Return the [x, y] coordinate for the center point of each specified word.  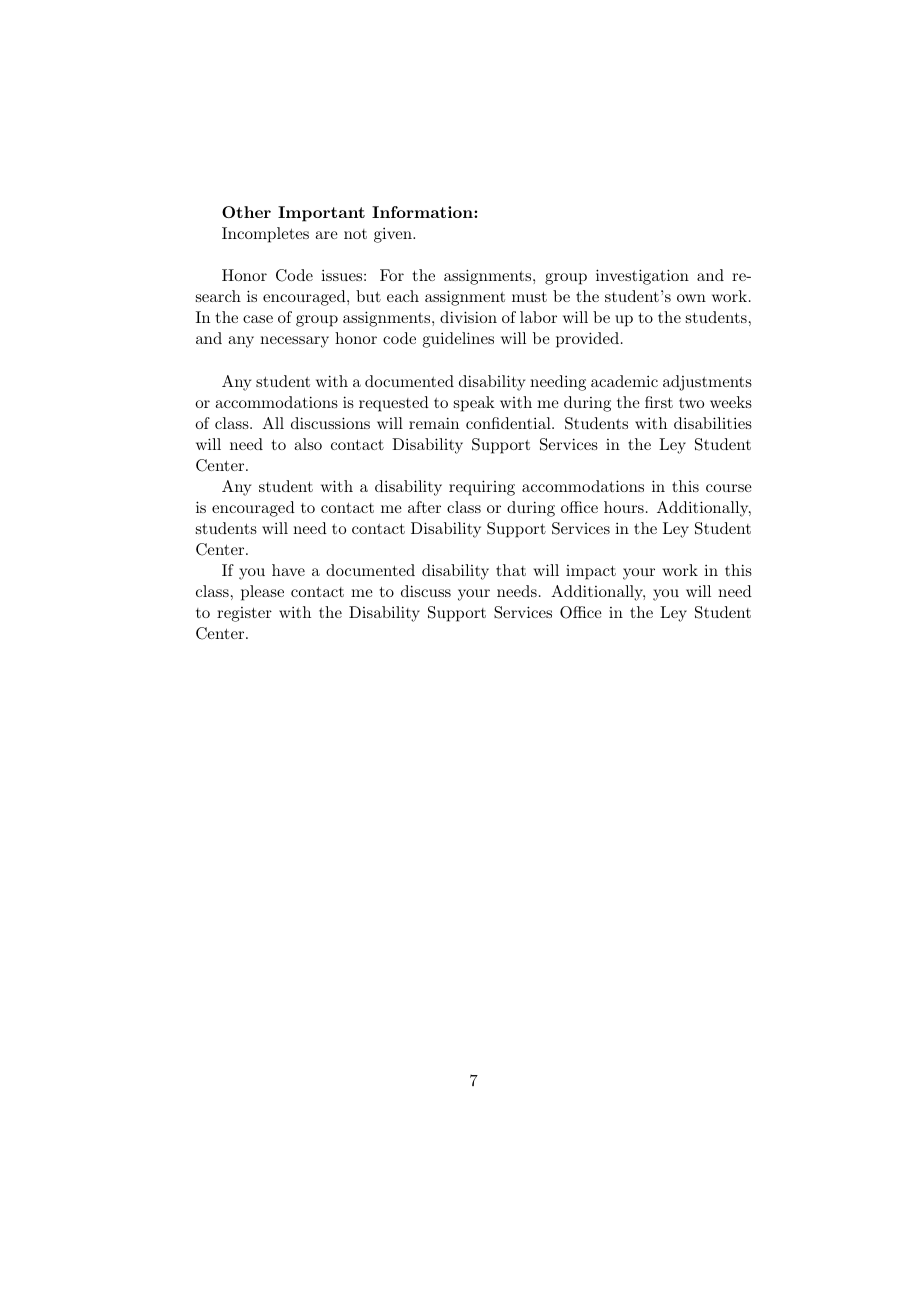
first [659, 402]
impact [591, 572]
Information [423, 212]
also [308, 444]
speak [474, 404]
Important [321, 214]
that [511, 570]
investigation [642, 277]
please [262, 593]
